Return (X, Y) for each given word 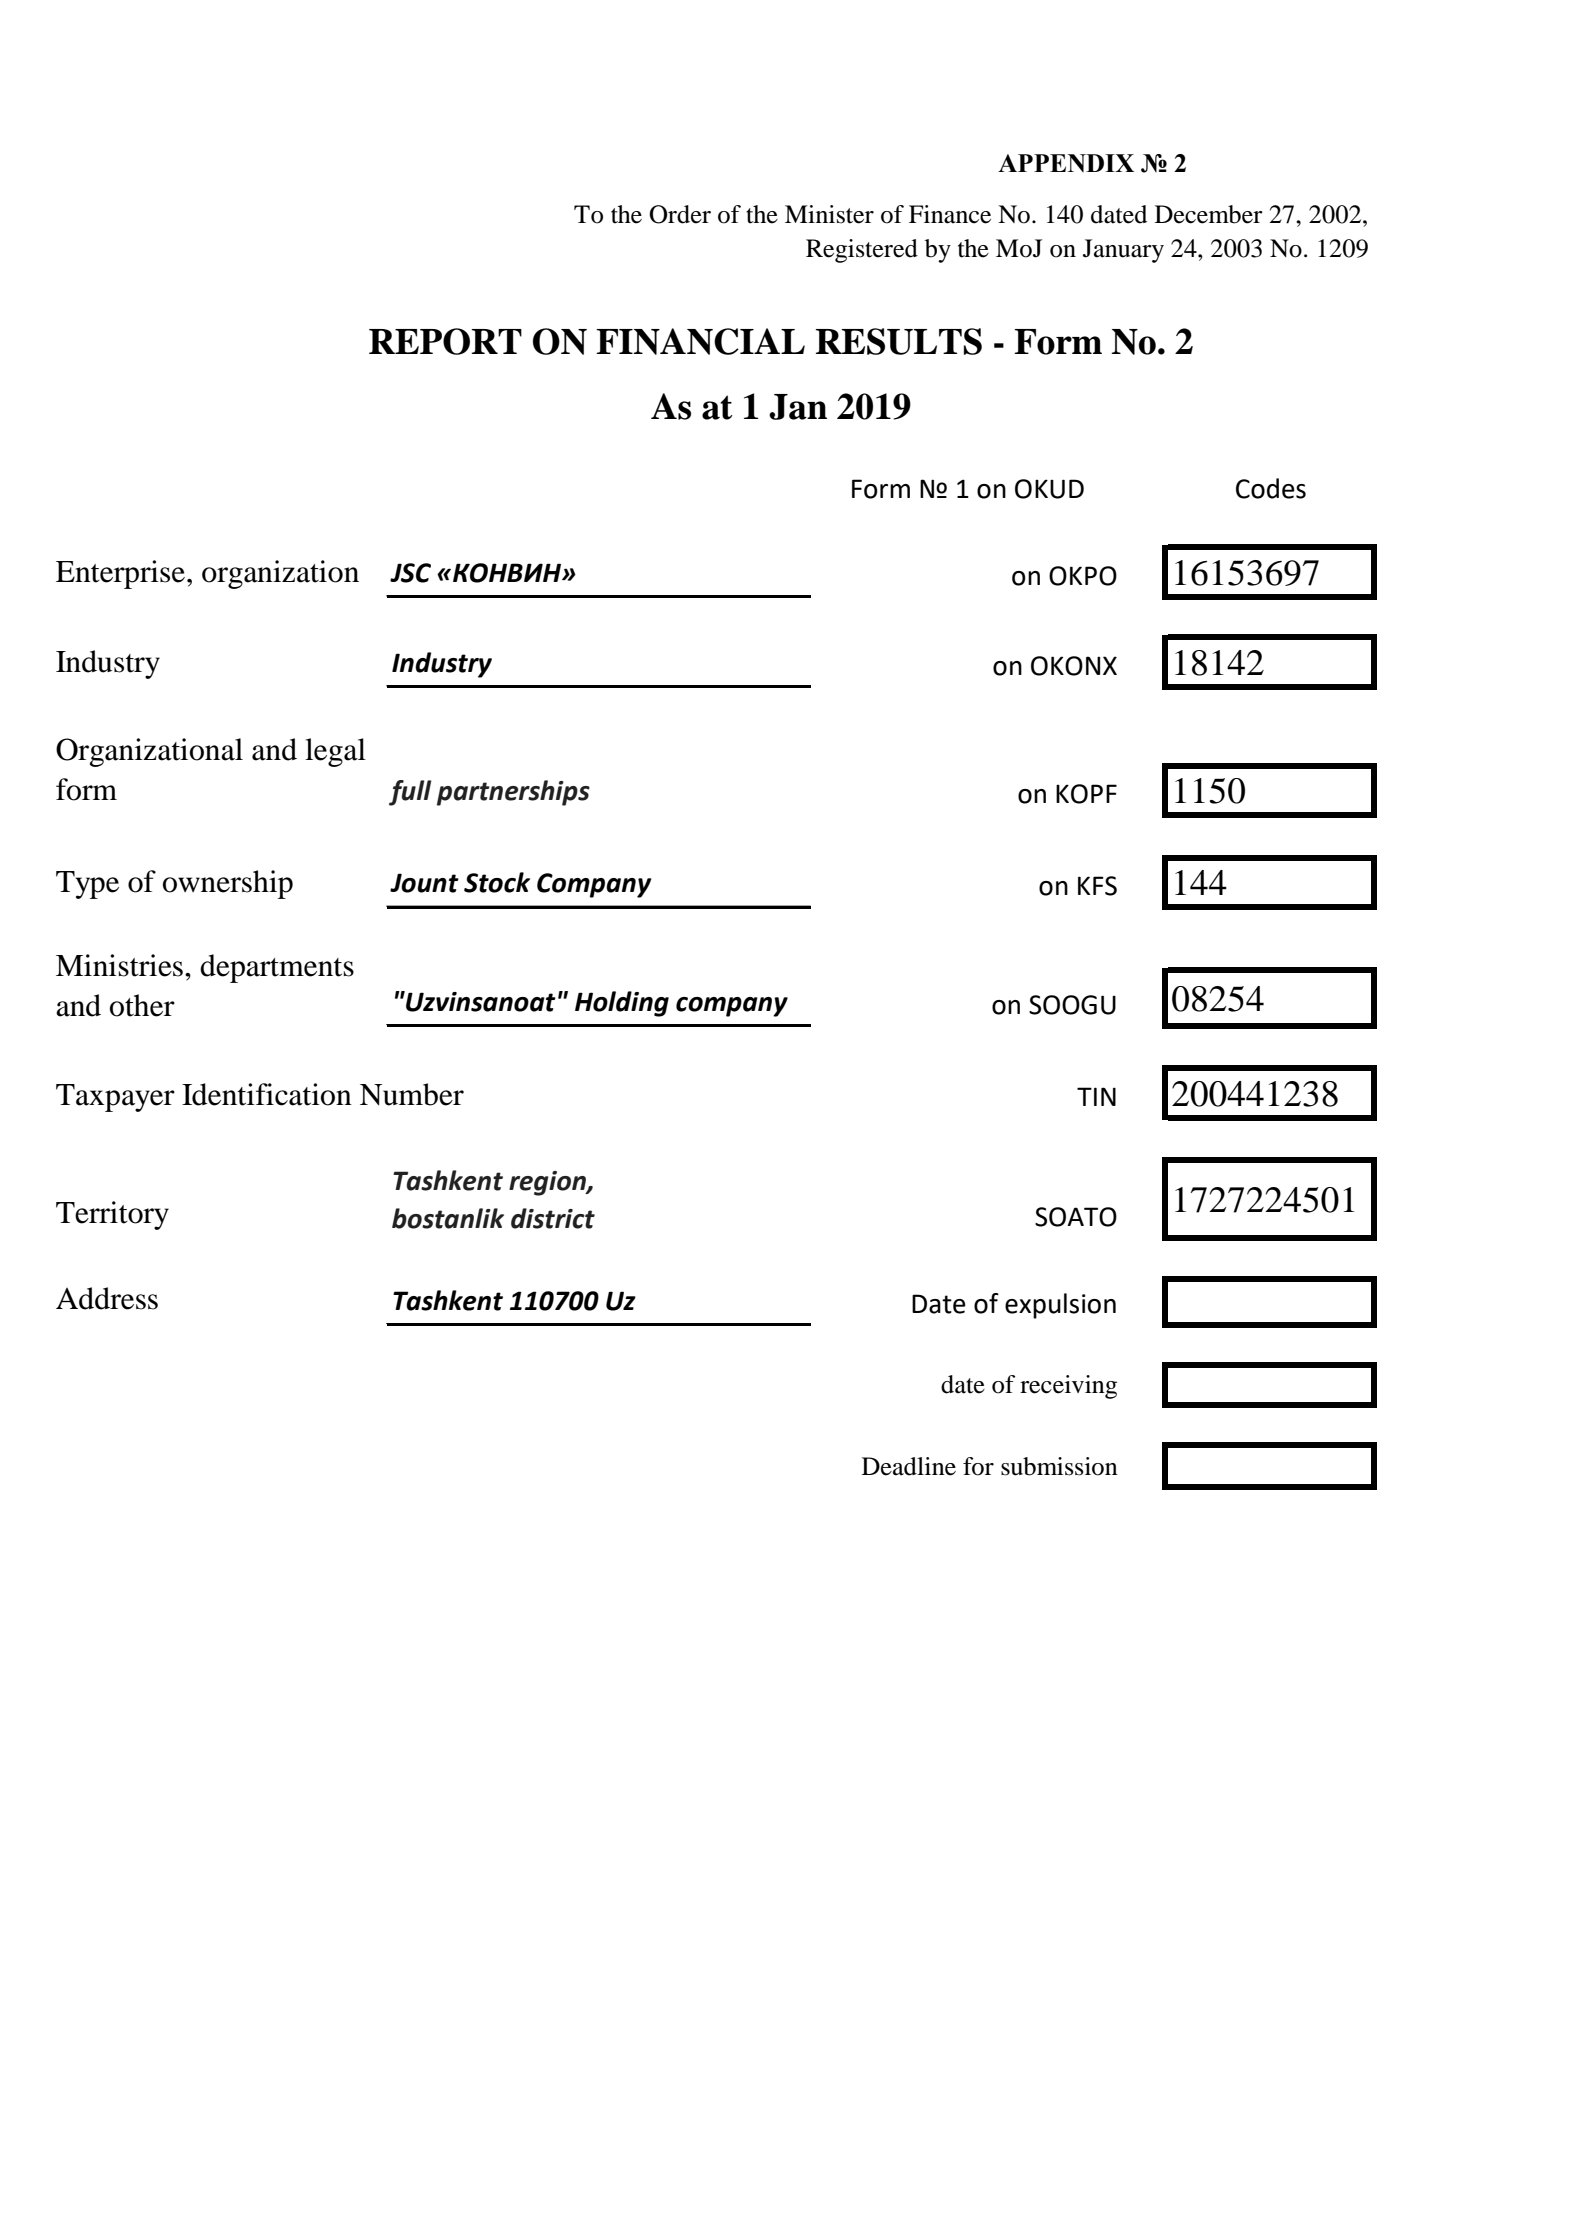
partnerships (513, 793)
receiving (1068, 1387)
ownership (228, 884)
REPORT (445, 341)
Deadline (909, 1466)
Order (680, 214)
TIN (1096, 1096)
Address (107, 1298)
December (1209, 214)
